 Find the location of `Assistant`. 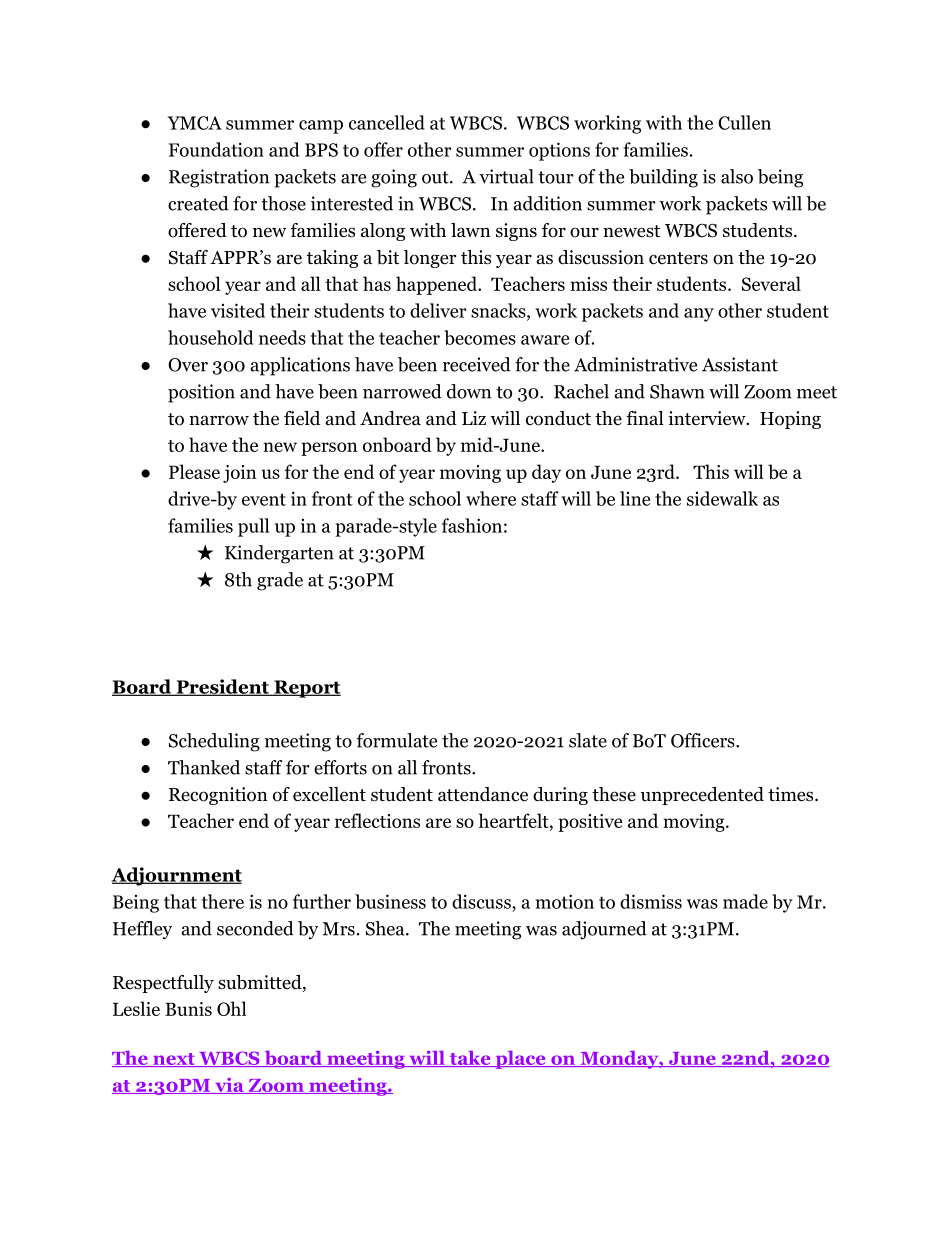

Assistant is located at coordinates (740, 364).
